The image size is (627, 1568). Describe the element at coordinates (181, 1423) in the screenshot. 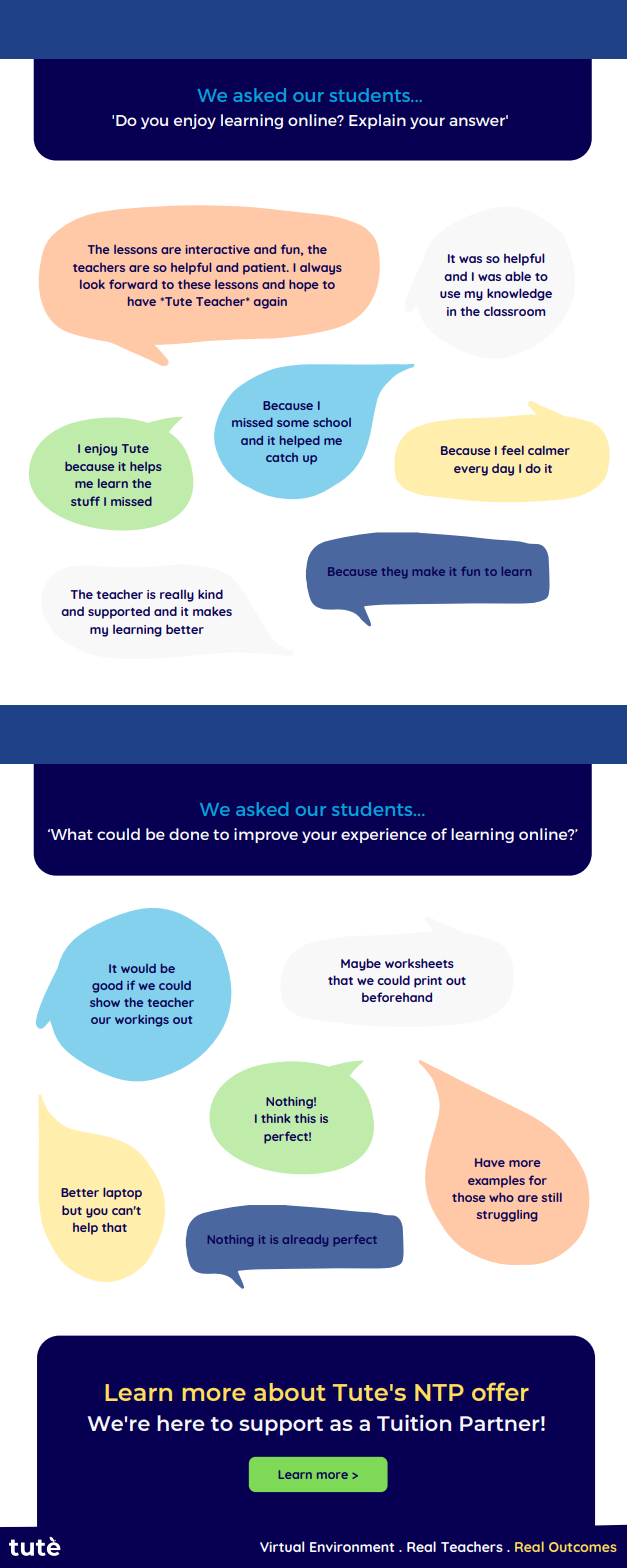

I see `here` at that location.
